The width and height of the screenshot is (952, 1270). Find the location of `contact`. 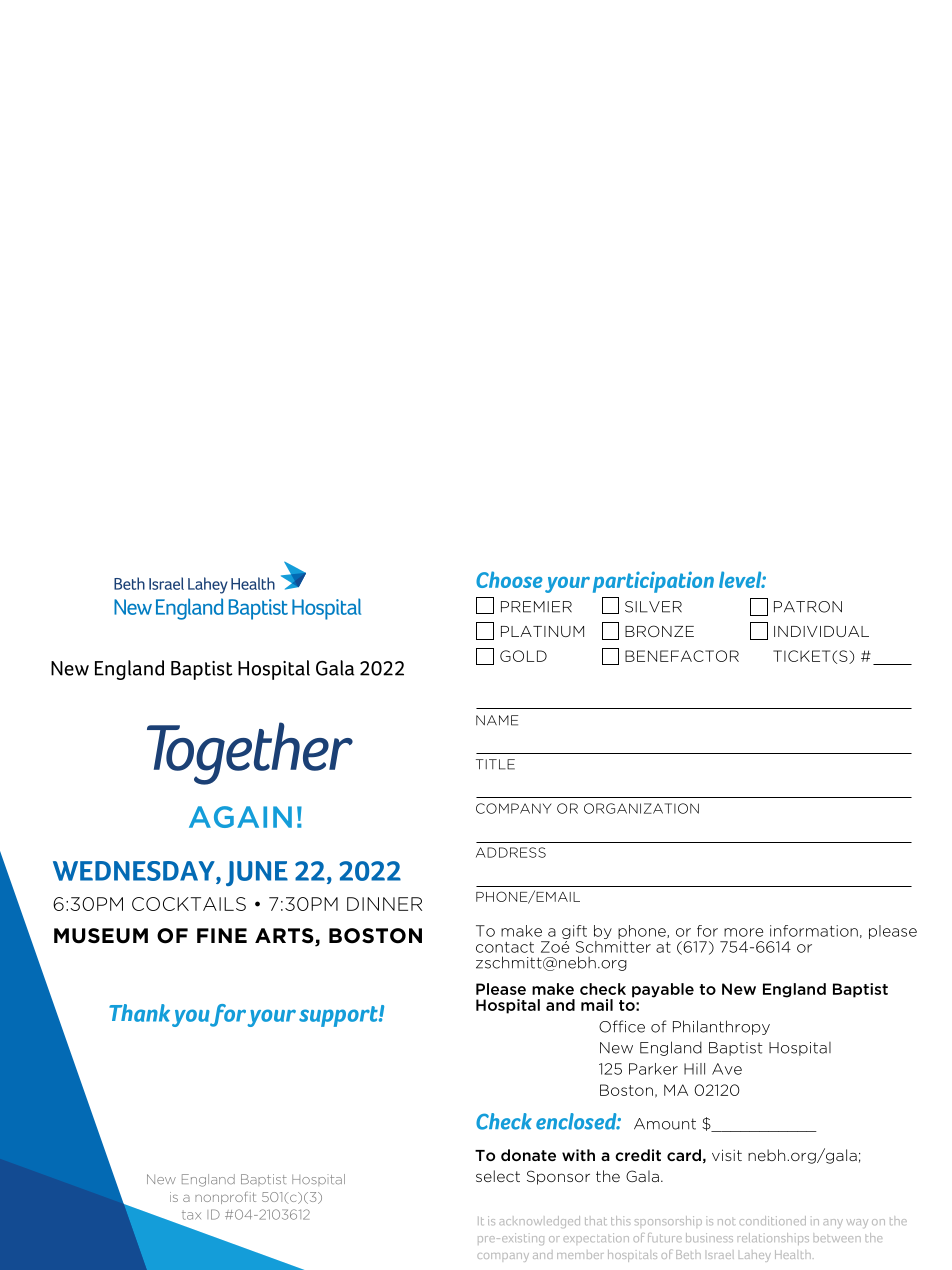

contact is located at coordinates (505, 947).
